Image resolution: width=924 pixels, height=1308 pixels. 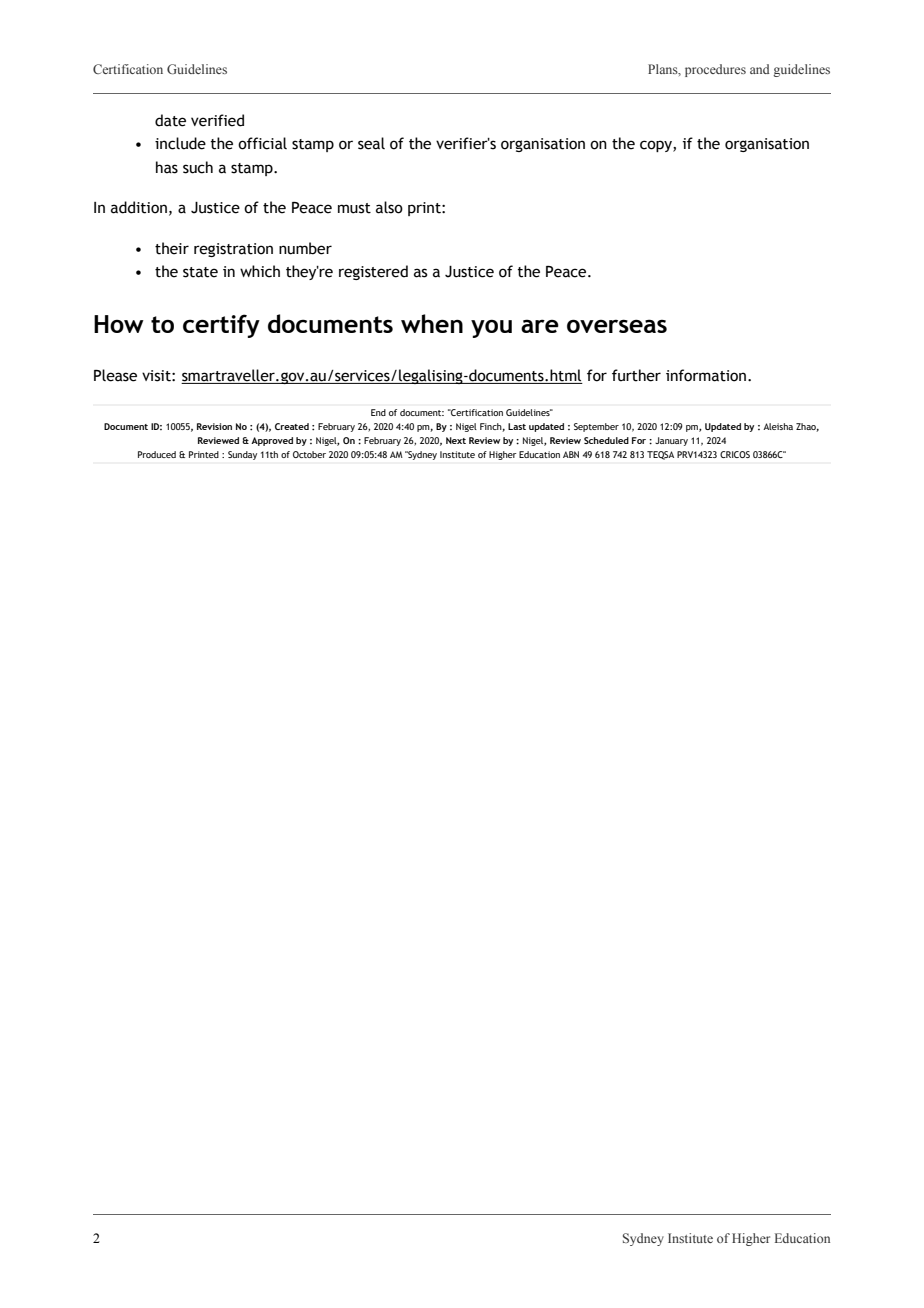 What do you see at coordinates (157, 454) in the screenshot?
I see `Produced` at bounding box center [157, 454].
